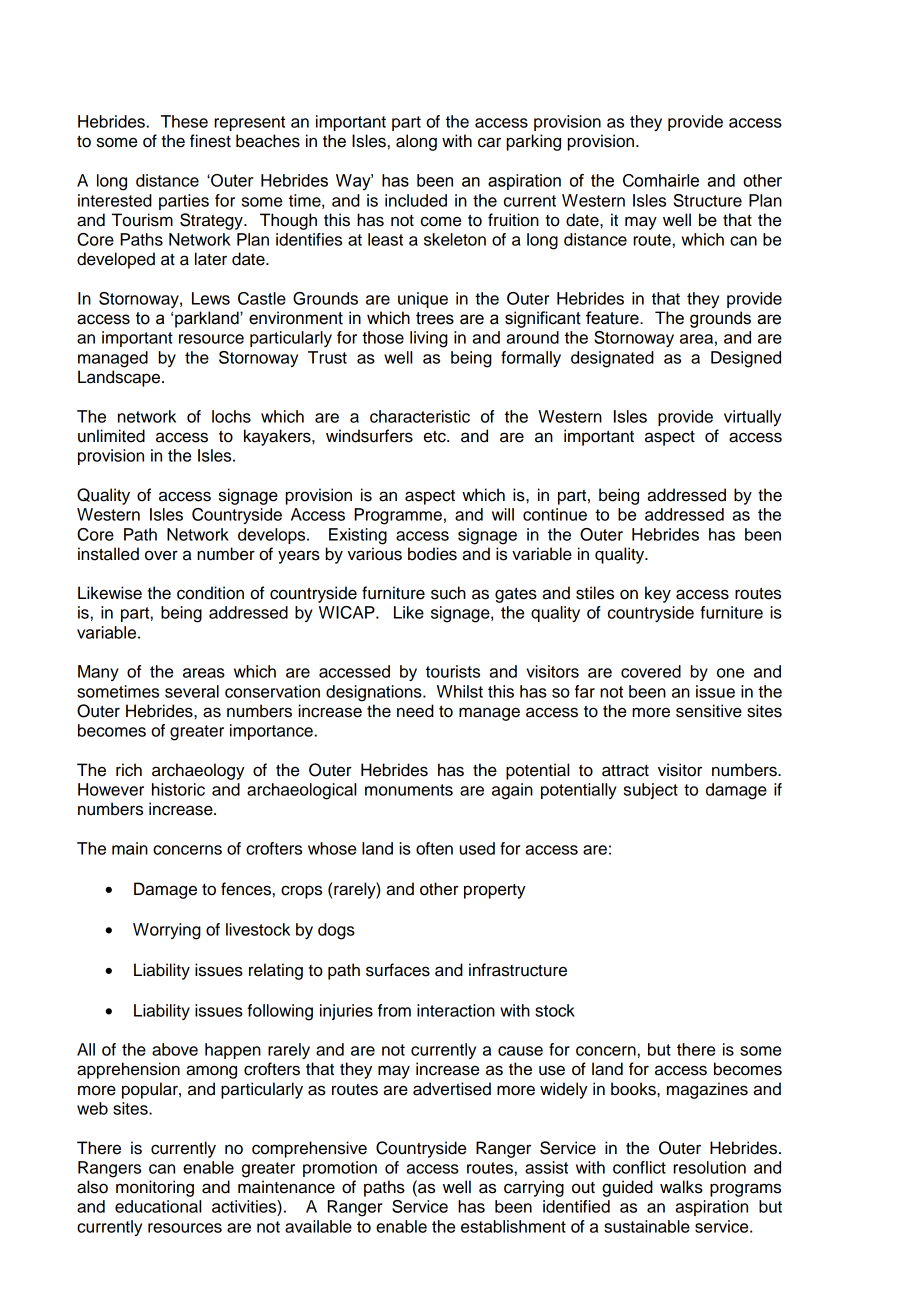 The height and width of the document is (1307, 924). What do you see at coordinates (340, 1169) in the document?
I see `promotion` at bounding box center [340, 1169].
